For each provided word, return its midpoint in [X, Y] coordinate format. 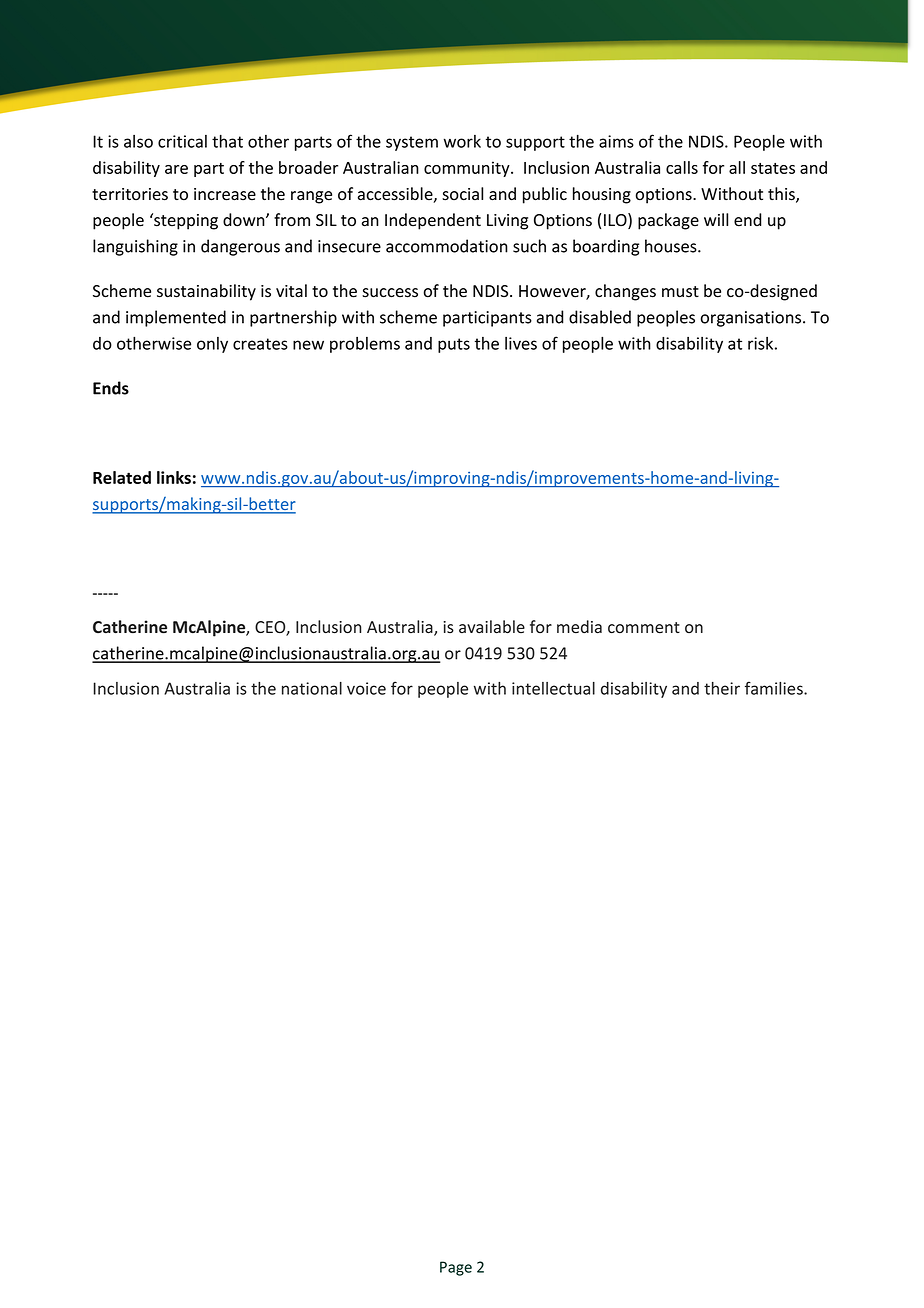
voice [366, 688]
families [775, 688]
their [722, 688]
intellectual [553, 688]
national [312, 688]
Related [122, 477]
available [492, 626]
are [176, 169]
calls [682, 167]
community [468, 169]
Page [456, 1268]
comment [644, 627]
